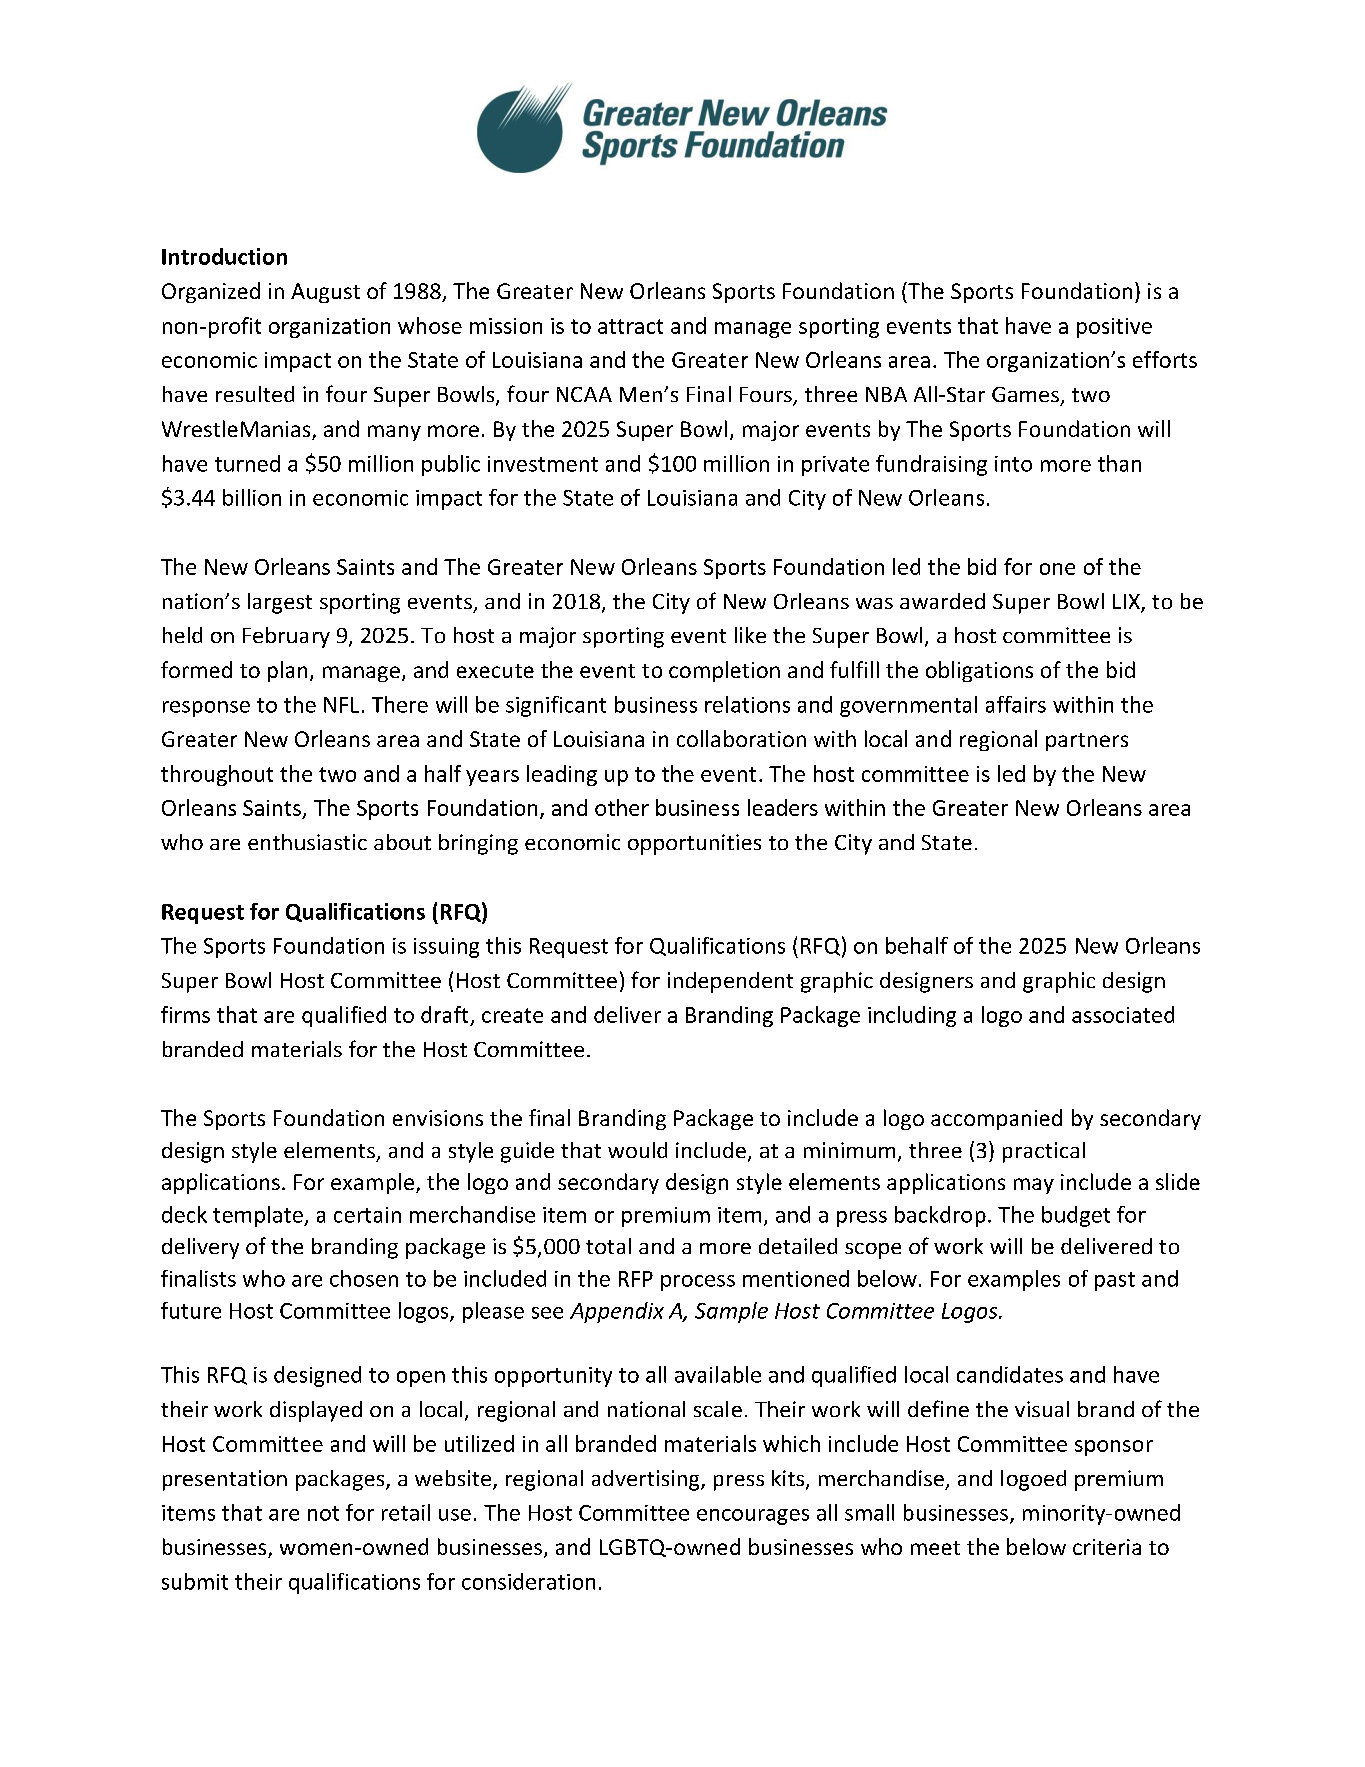 The height and width of the screenshot is (1767, 1365). What do you see at coordinates (630, 326) in the screenshot?
I see `attract` at bounding box center [630, 326].
